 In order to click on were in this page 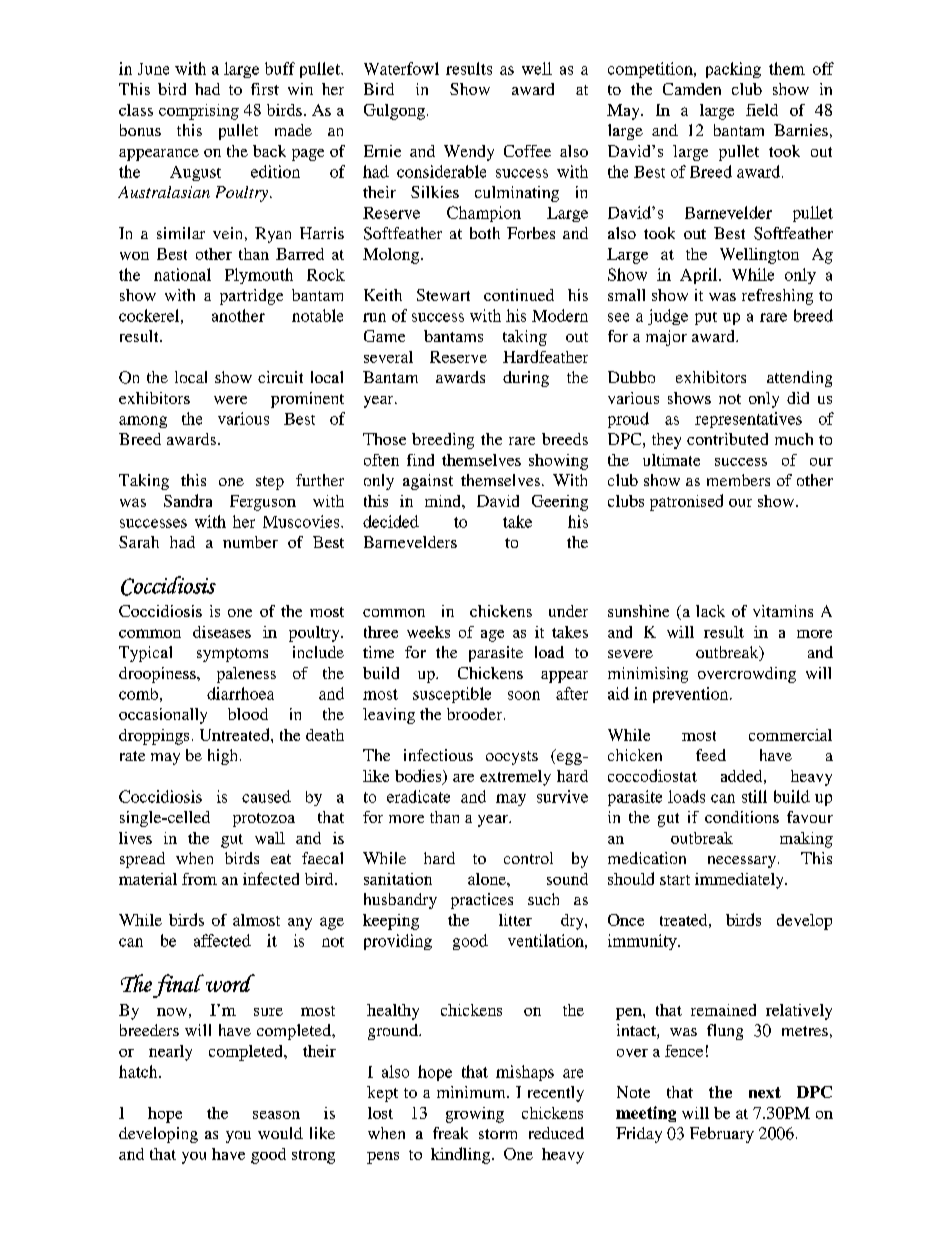, I will do `click(230, 400)`.
